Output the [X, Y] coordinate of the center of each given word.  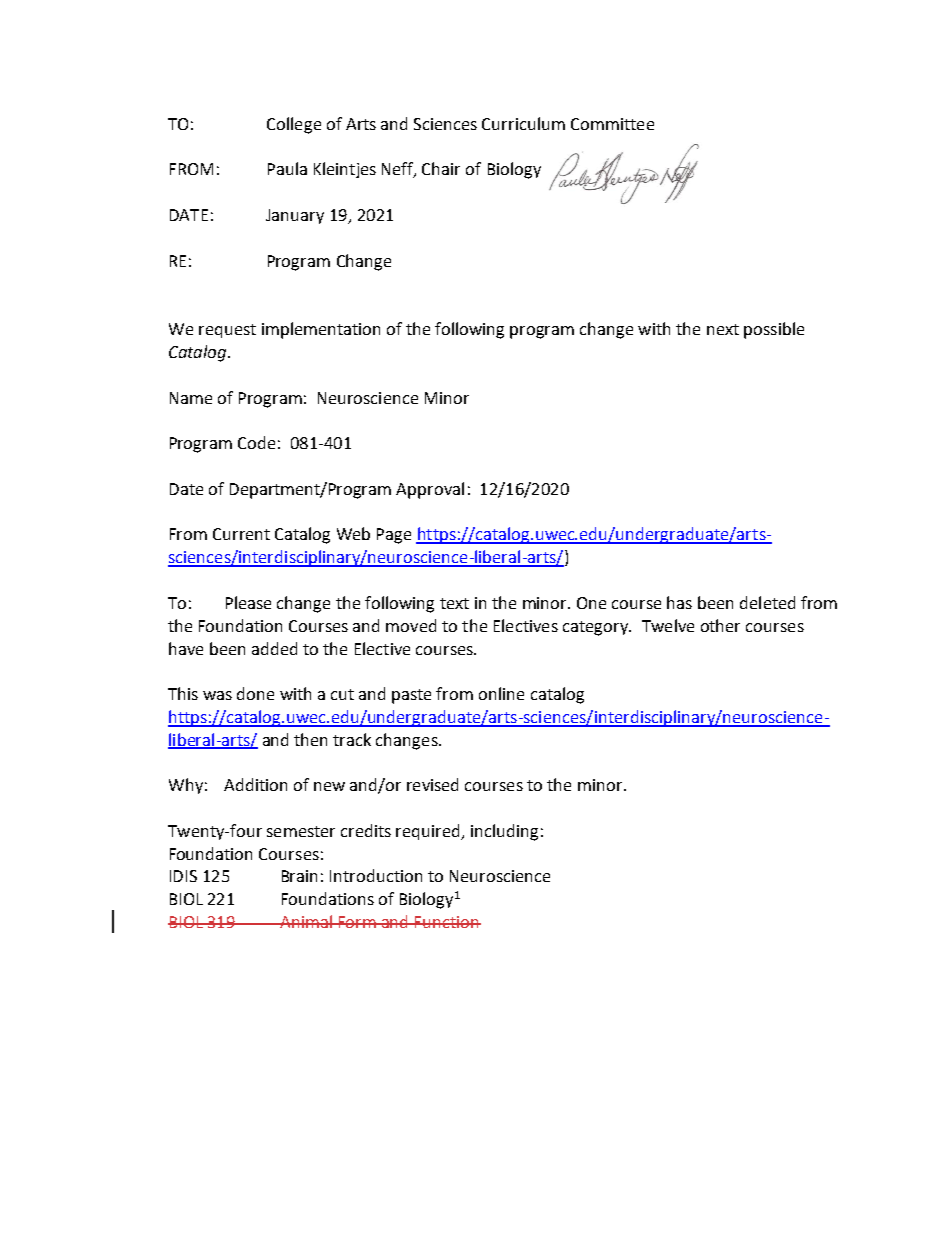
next [723, 329]
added [274, 648]
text [454, 603]
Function [447, 922]
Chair [441, 168]
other [720, 625]
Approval [430, 490]
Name [191, 398]
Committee [612, 124]
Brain [299, 876]
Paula [287, 168]
